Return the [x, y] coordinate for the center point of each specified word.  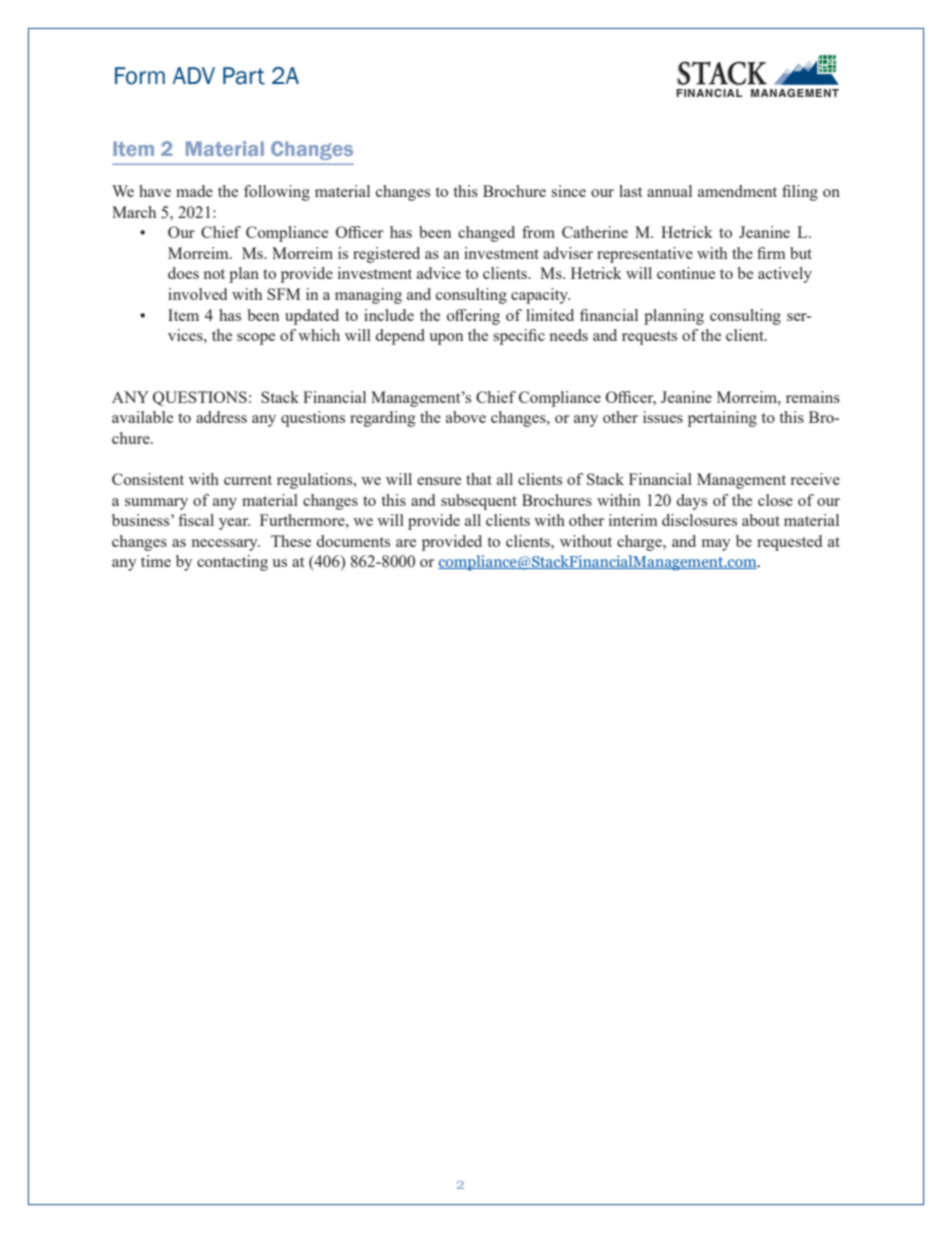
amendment [737, 191]
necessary [226, 545]
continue [686, 273]
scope [256, 339]
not [214, 274]
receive [815, 479]
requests [649, 338]
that [479, 479]
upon [446, 339]
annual [669, 191]
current [248, 480]
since [568, 191]
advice [439, 273]
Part [244, 76]
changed [486, 234]
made [194, 191]
